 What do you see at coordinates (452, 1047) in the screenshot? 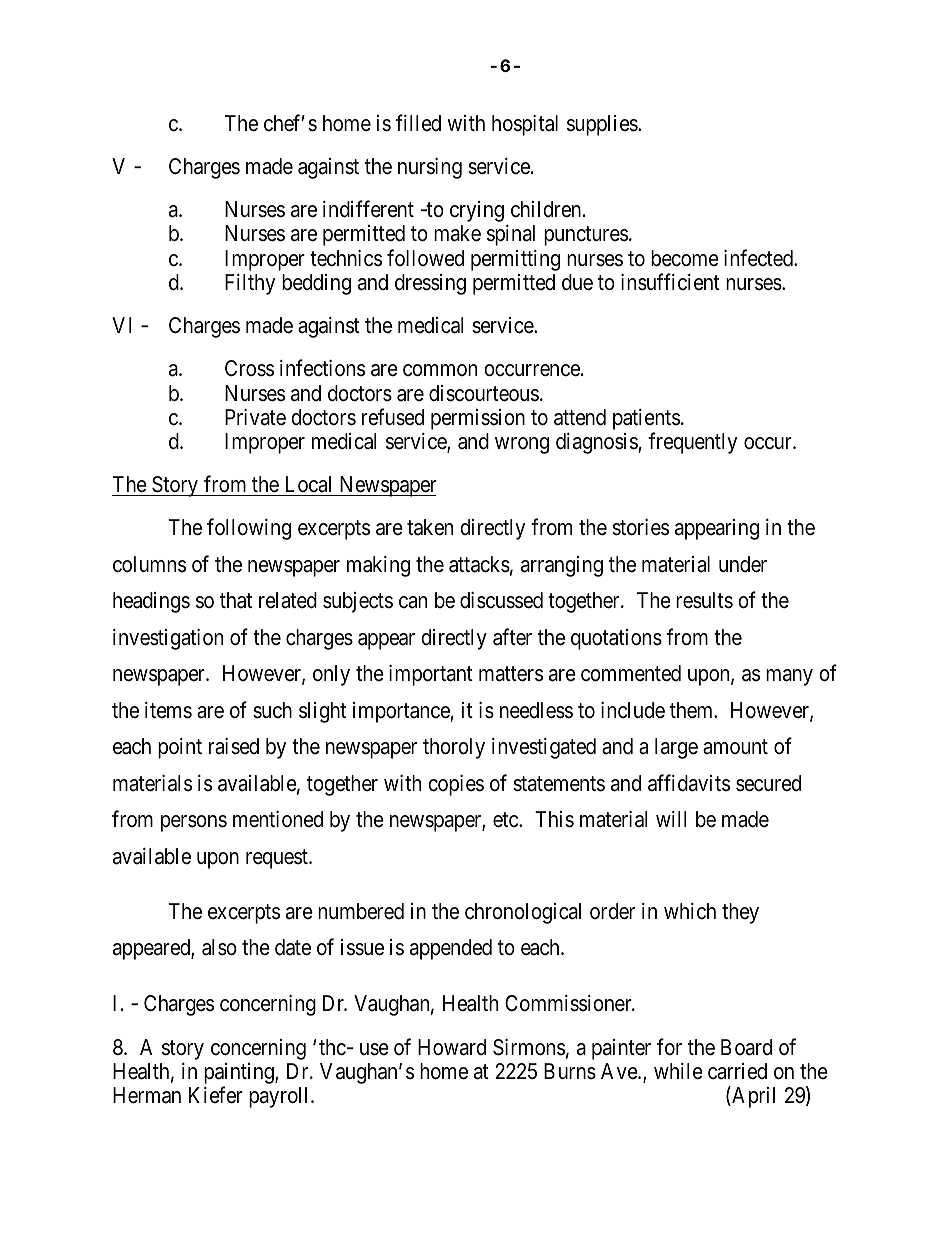
I see `Howard` at bounding box center [452, 1047].
